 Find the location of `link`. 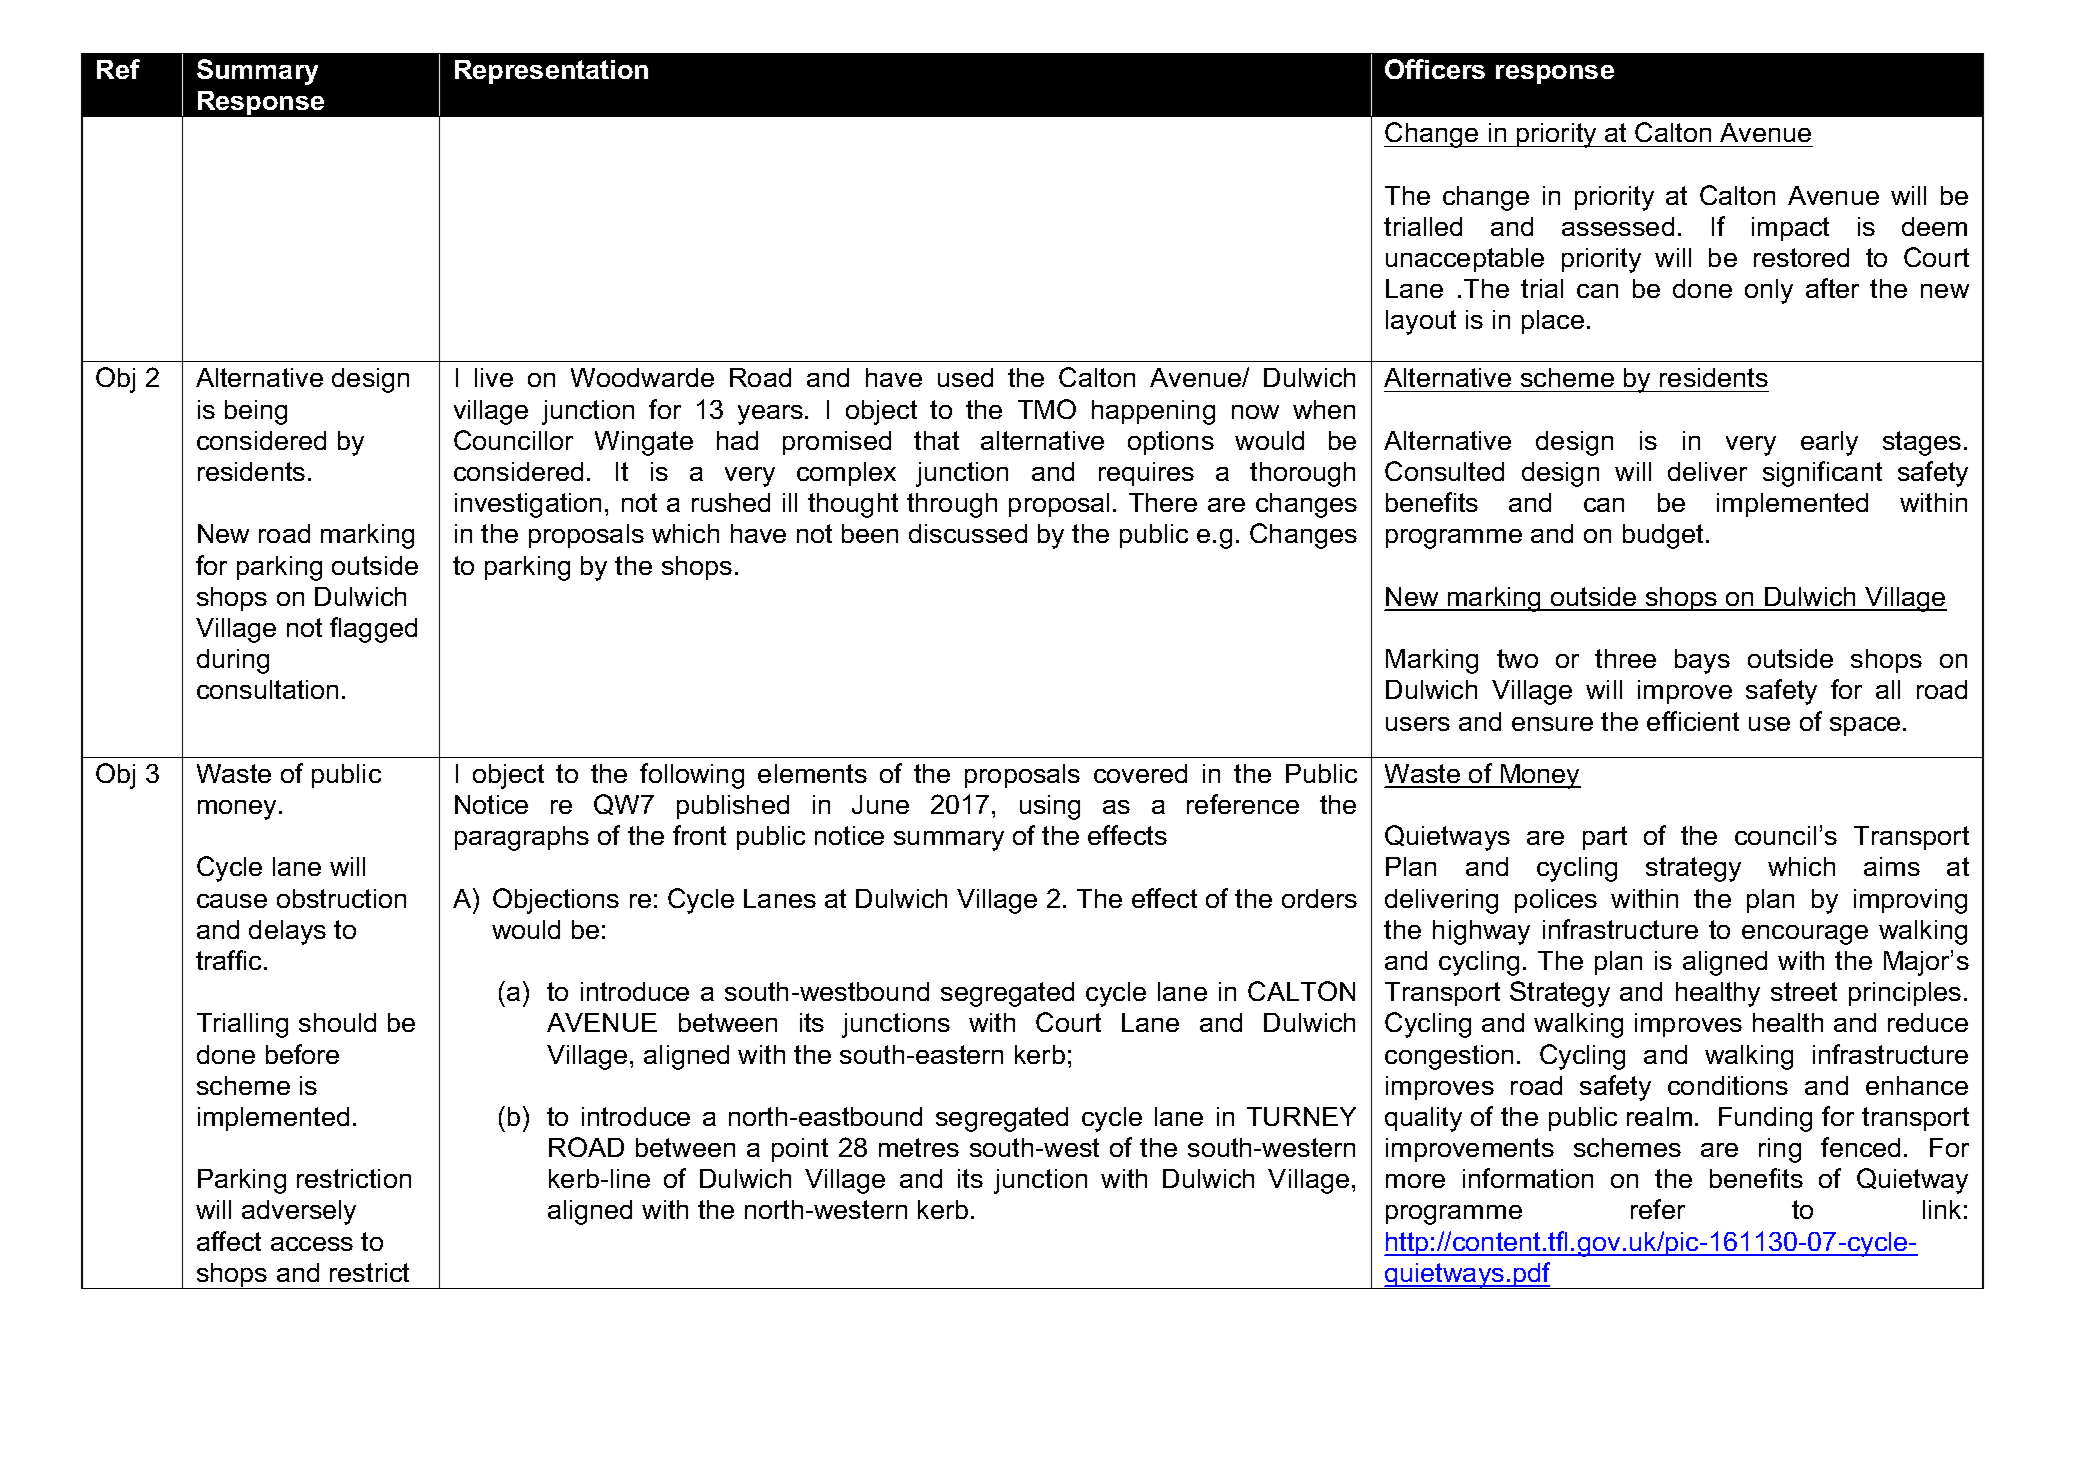

link is located at coordinates (1942, 1209).
